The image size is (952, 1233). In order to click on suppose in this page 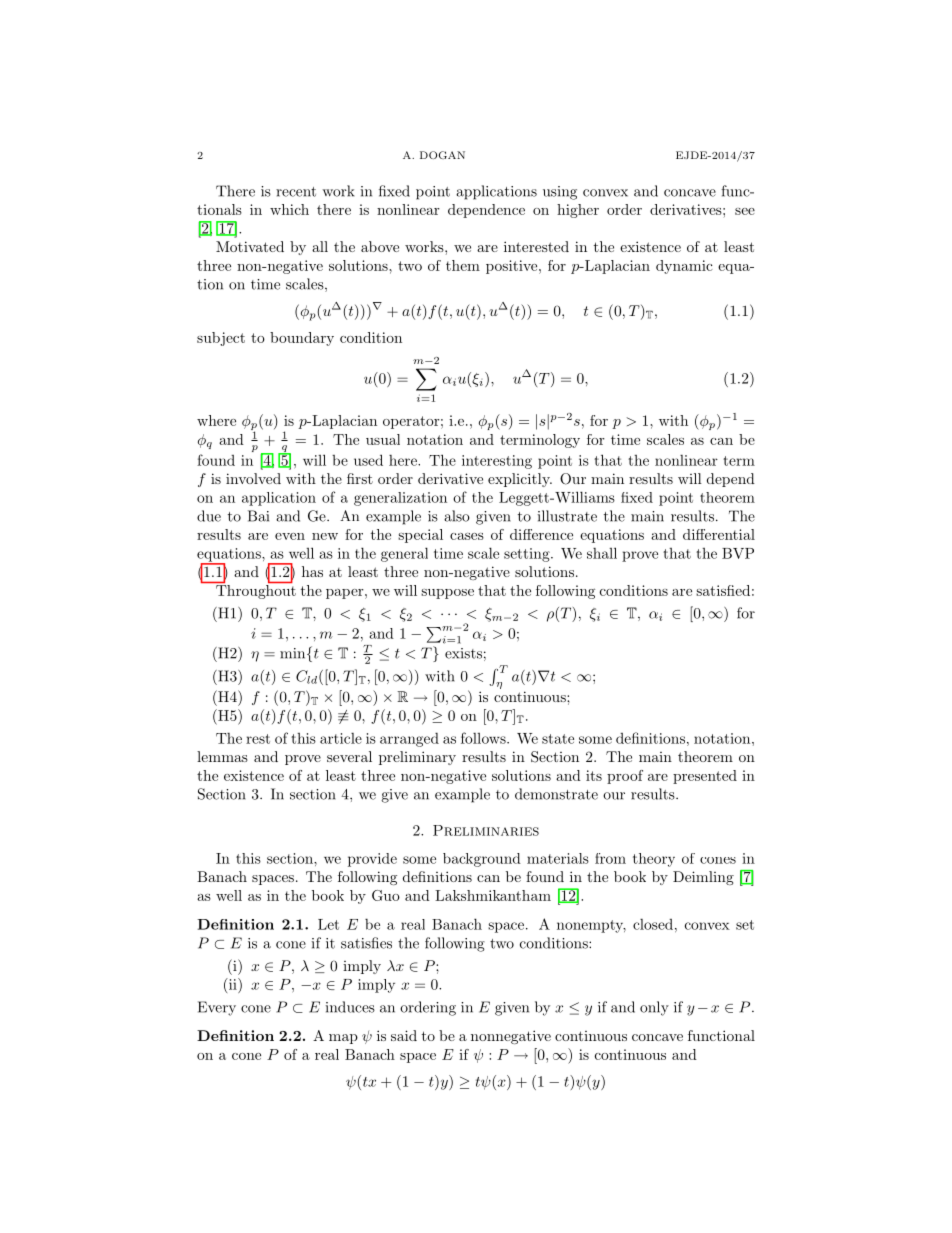, I will do `click(447, 594)`.
